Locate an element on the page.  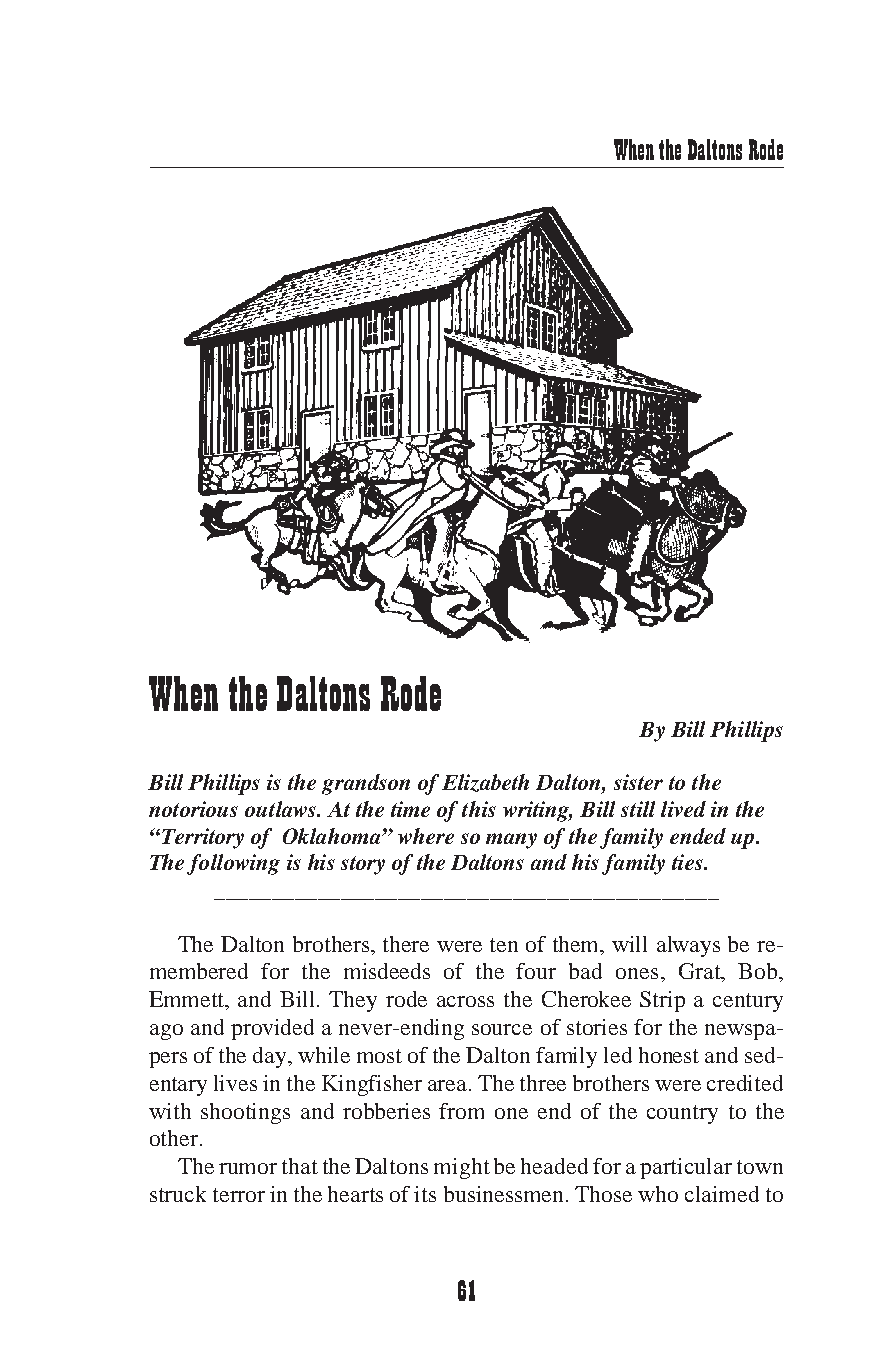
claimed is located at coordinates (722, 1194).
